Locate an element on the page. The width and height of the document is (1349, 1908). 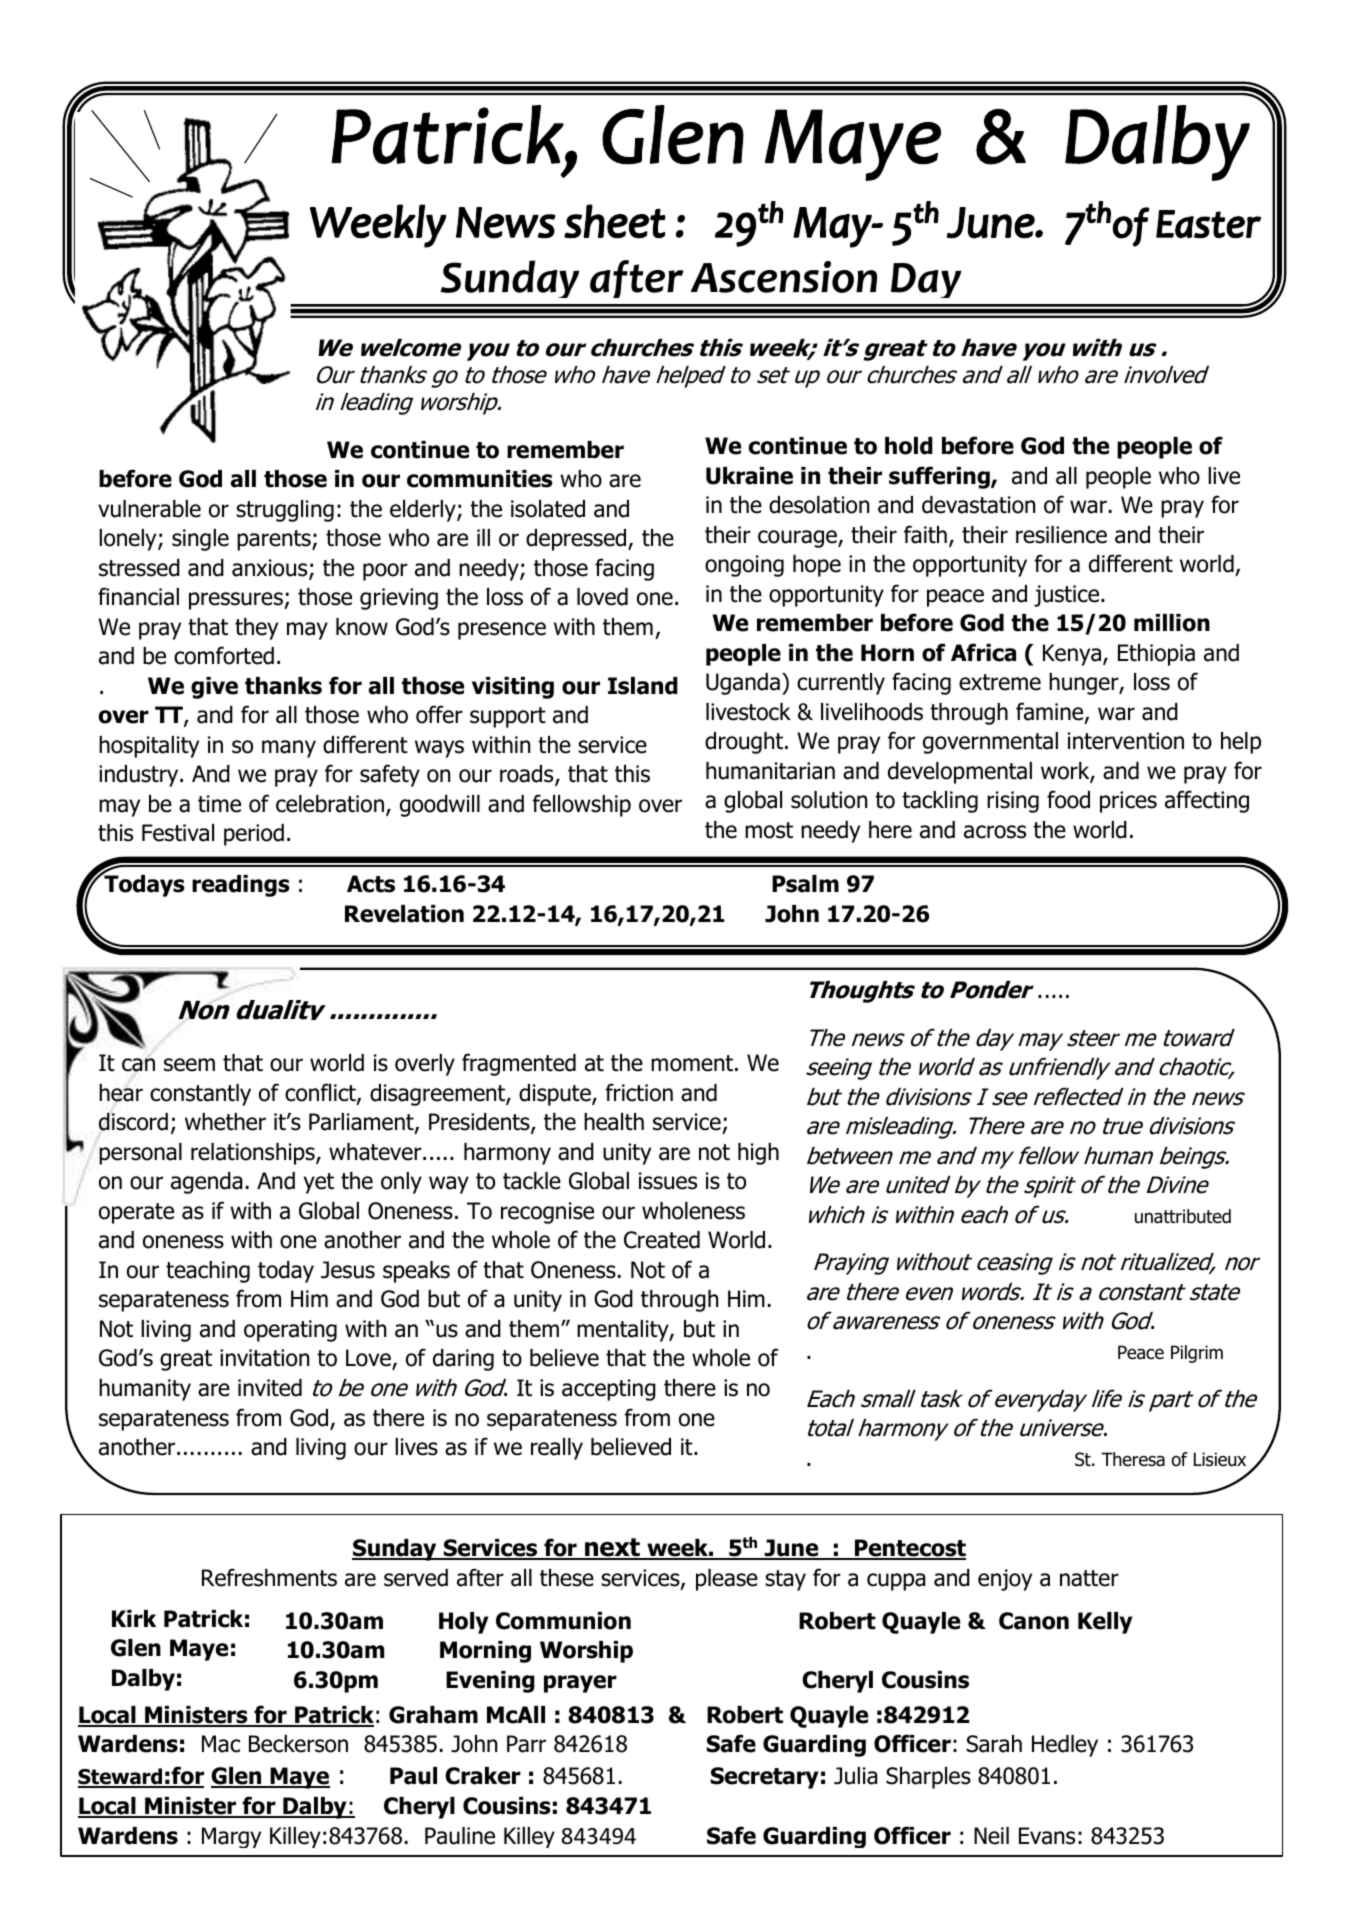
Created is located at coordinates (662, 1240).
